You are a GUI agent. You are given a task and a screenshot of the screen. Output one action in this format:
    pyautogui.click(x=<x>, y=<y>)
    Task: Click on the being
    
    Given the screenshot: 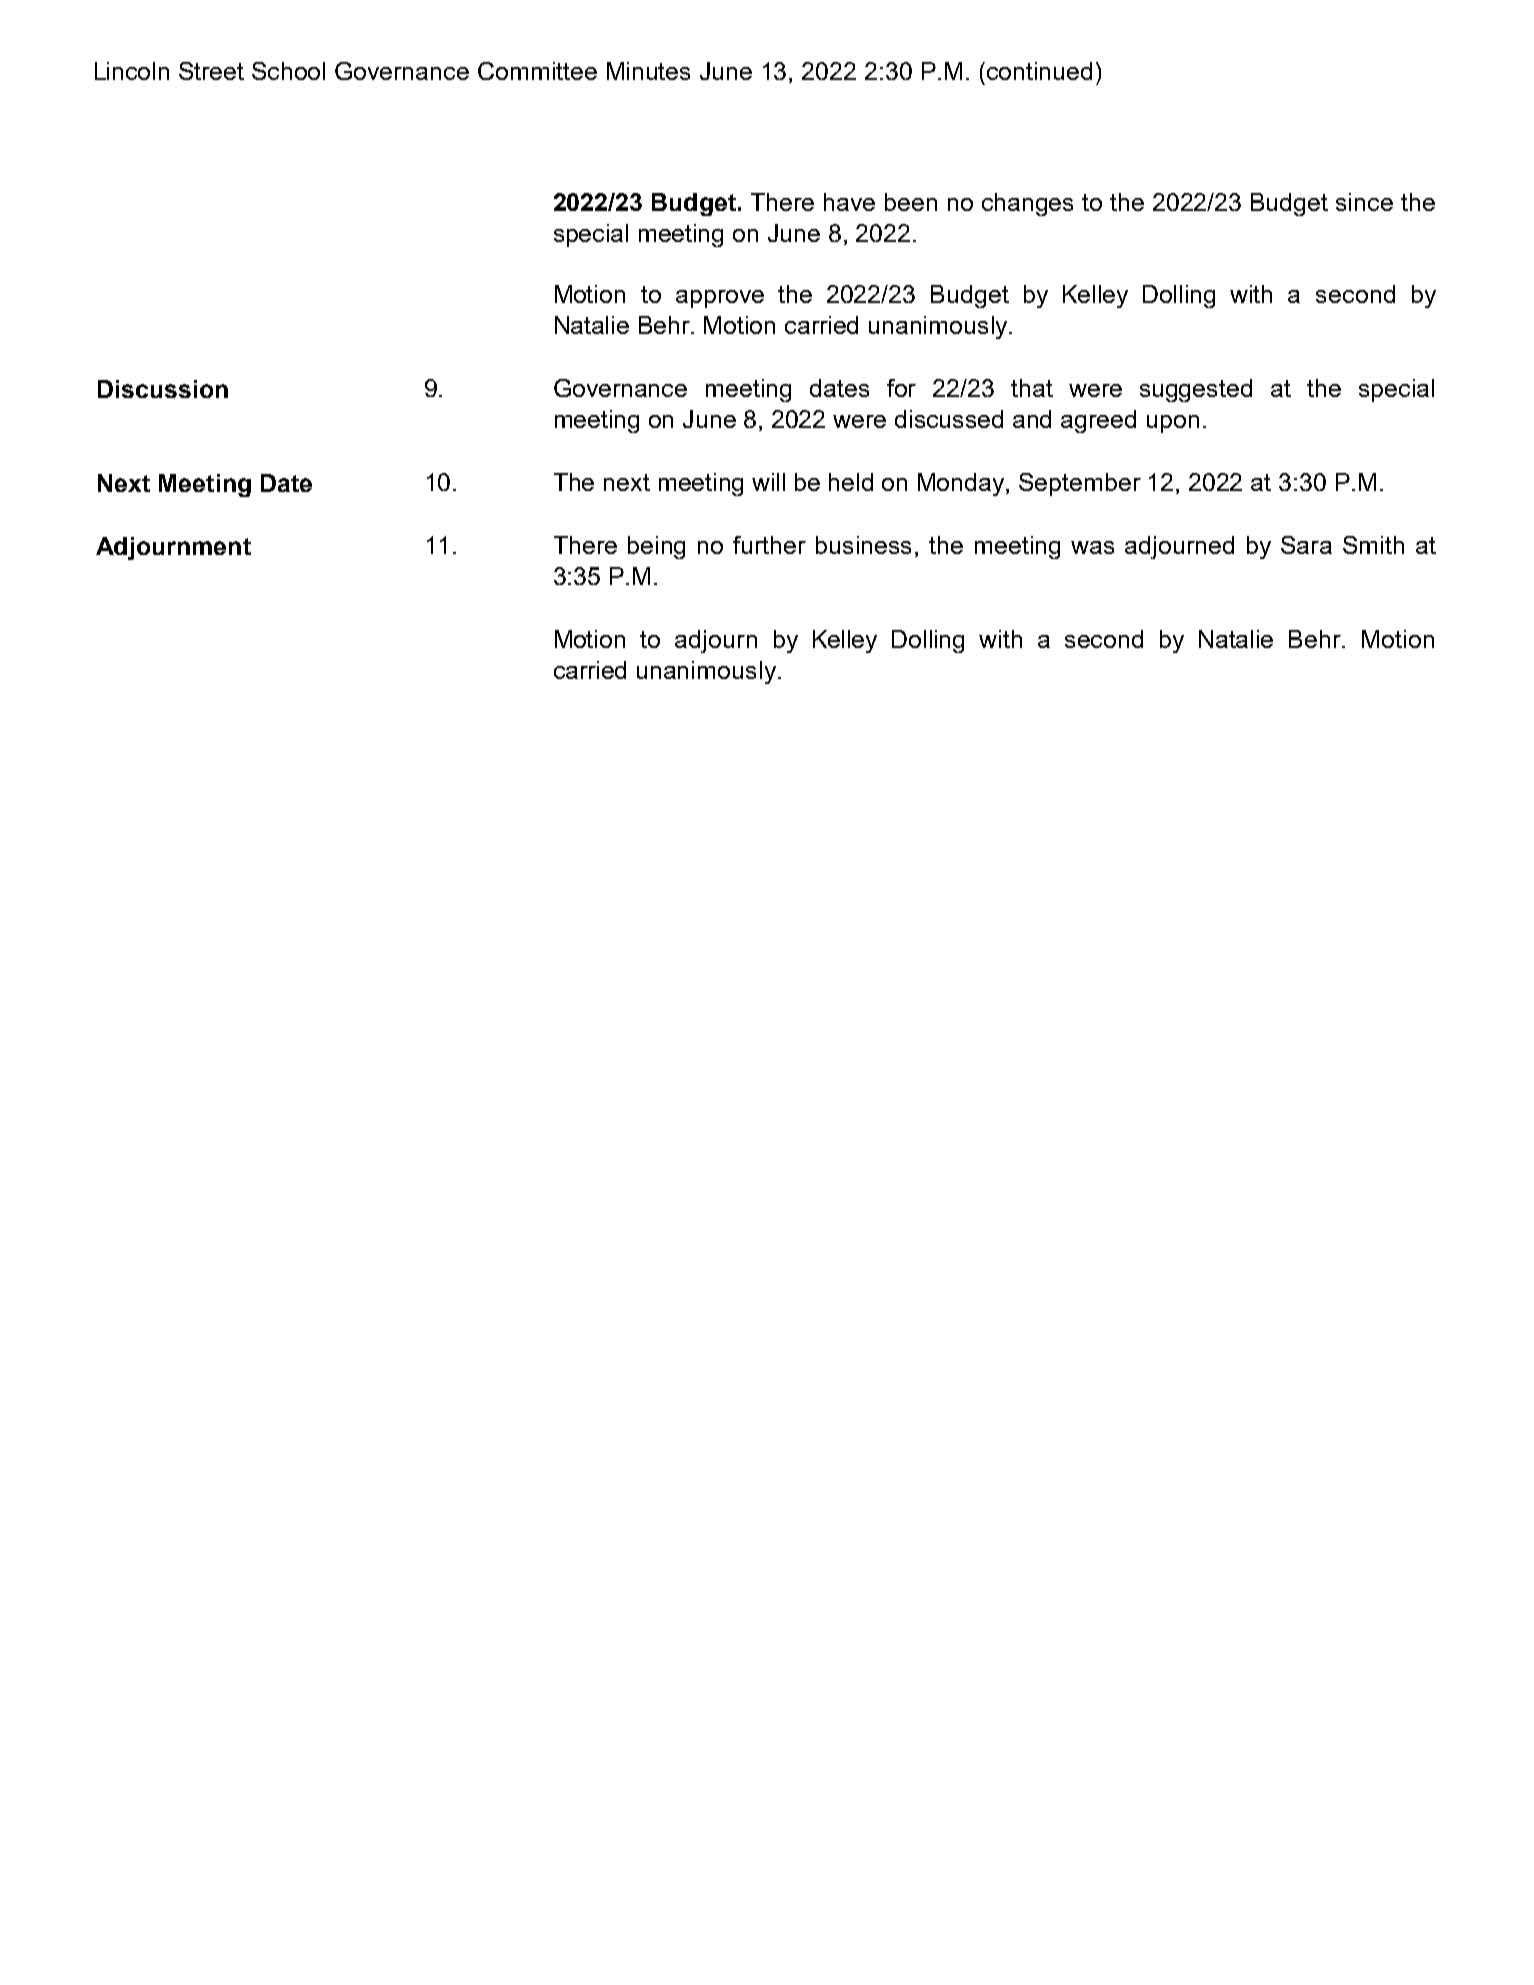 What is the action you would take?
    pyautogui.click(x=656, y=547)
